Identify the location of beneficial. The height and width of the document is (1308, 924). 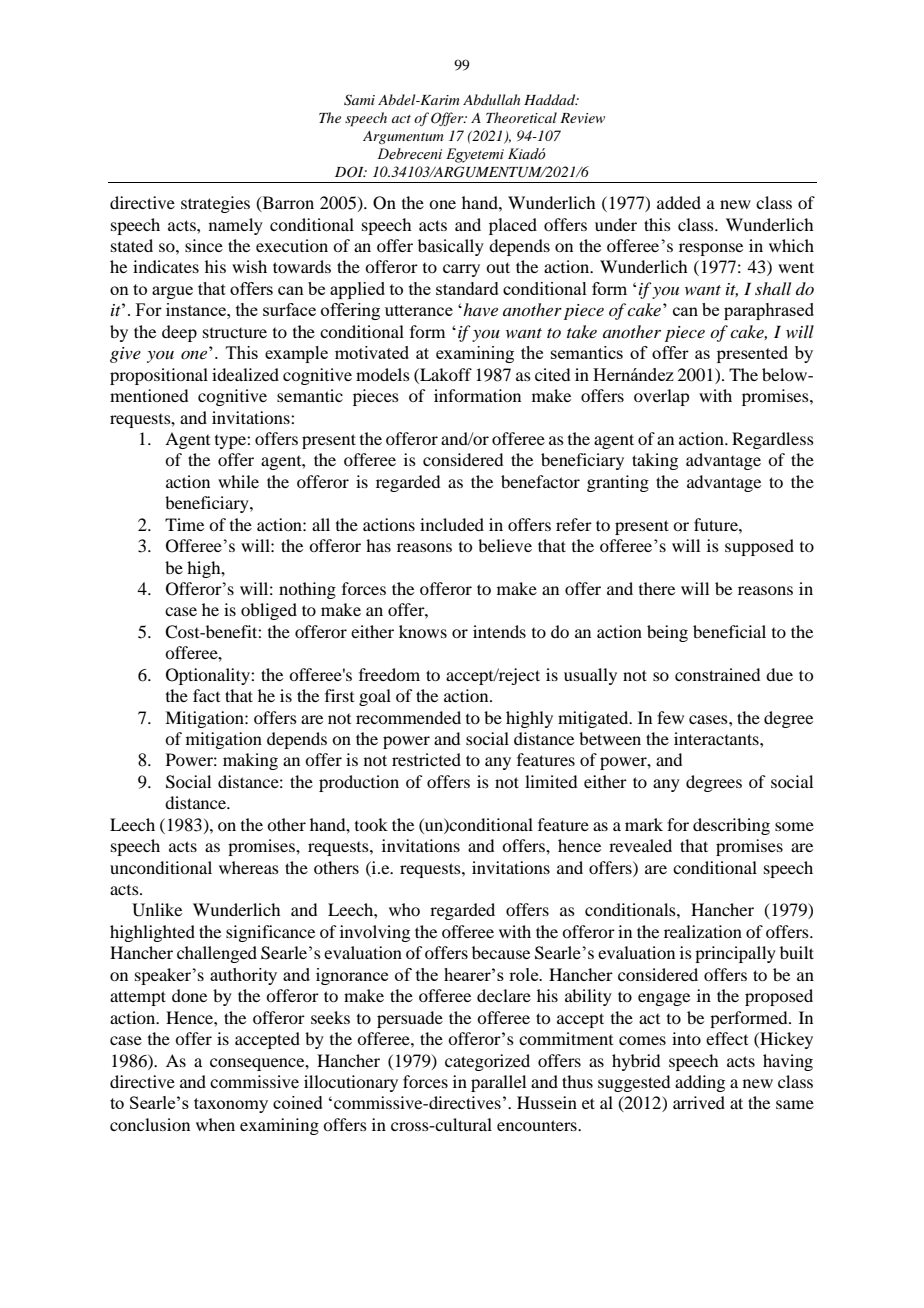
(729, 631).
